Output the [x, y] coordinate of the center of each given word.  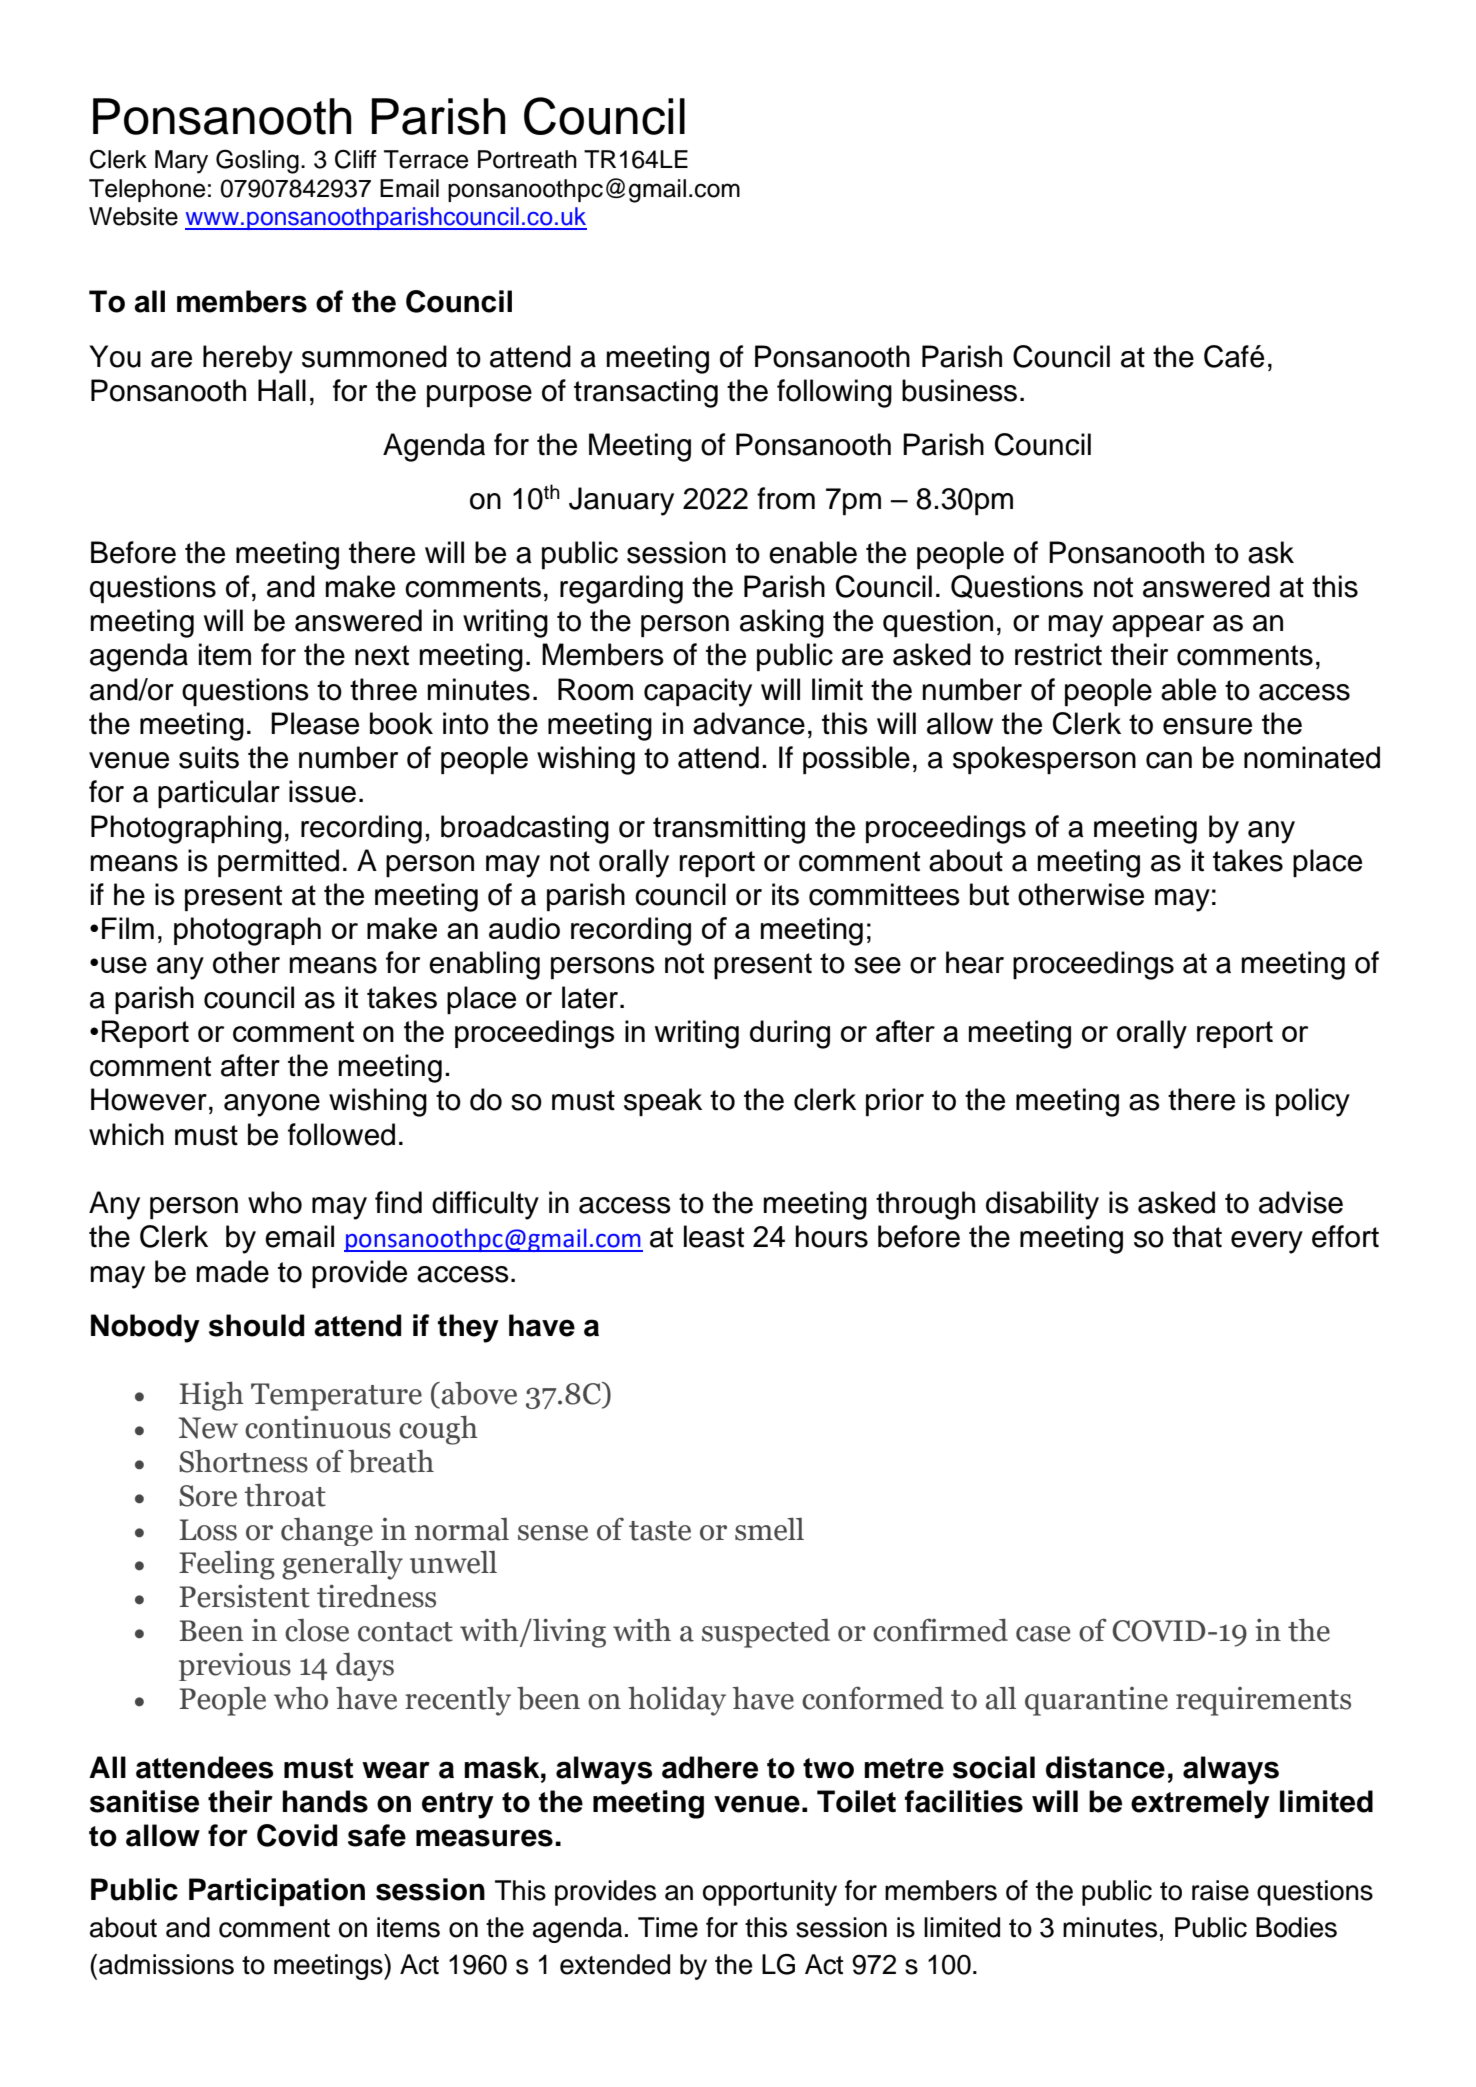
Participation [277, 1892]
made [233, 1271]
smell [769, 1529]
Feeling [227, 1565]
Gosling [257, 161]
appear [1158, 626]
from [786, 498]
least [714, 1236]
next [382, 655]
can [1169, 760]
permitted [278, 863]
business [959, 390]
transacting [646, 393]
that [1197, 1236]
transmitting [729, 829]
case [1043, 1634]
